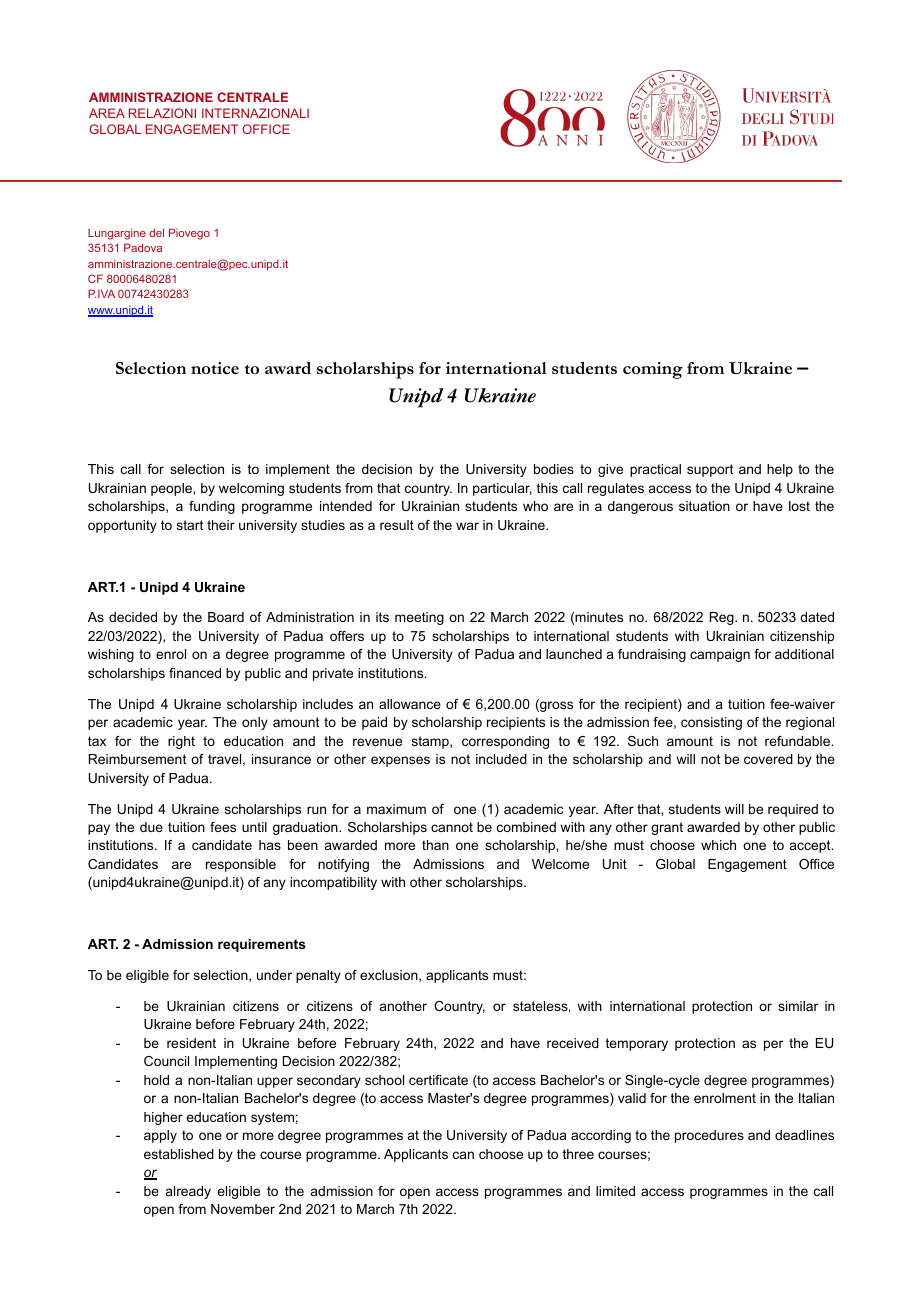  What do you see at coordinates (720, 655) in the page?
I see `campaign` at bounding box center [720, 655].
